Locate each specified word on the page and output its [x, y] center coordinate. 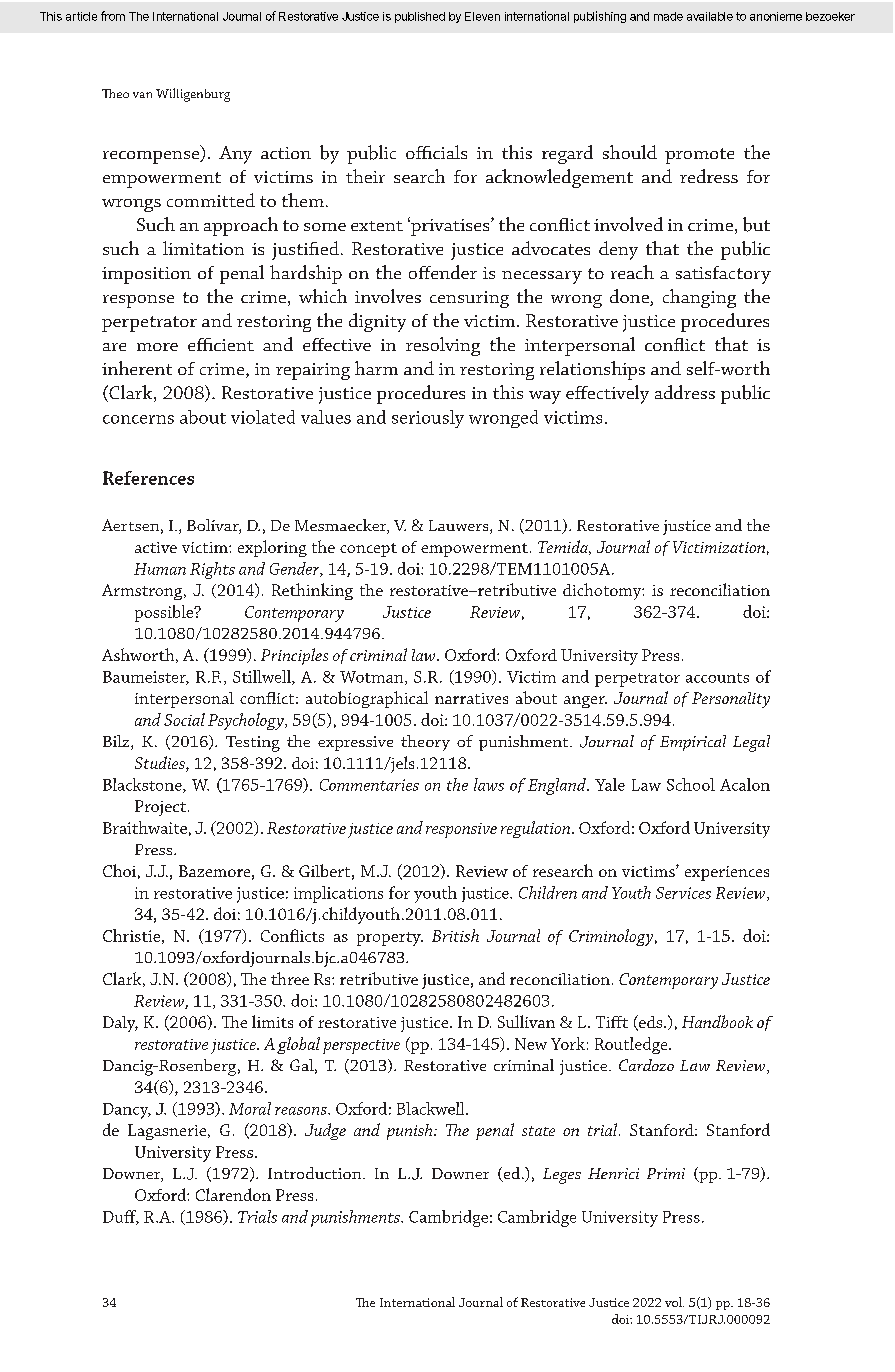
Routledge [632, 1045]
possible [165, 613]
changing [699, 298]
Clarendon [233, 1194]
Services [683, 893]
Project [160, 808]
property [390, 939]
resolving [443, 346]
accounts [717, 678]
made [668, 16]
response [138, 301]
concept [368, 550]
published [420, 17]
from [113, 16]
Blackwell [432, 1108]
